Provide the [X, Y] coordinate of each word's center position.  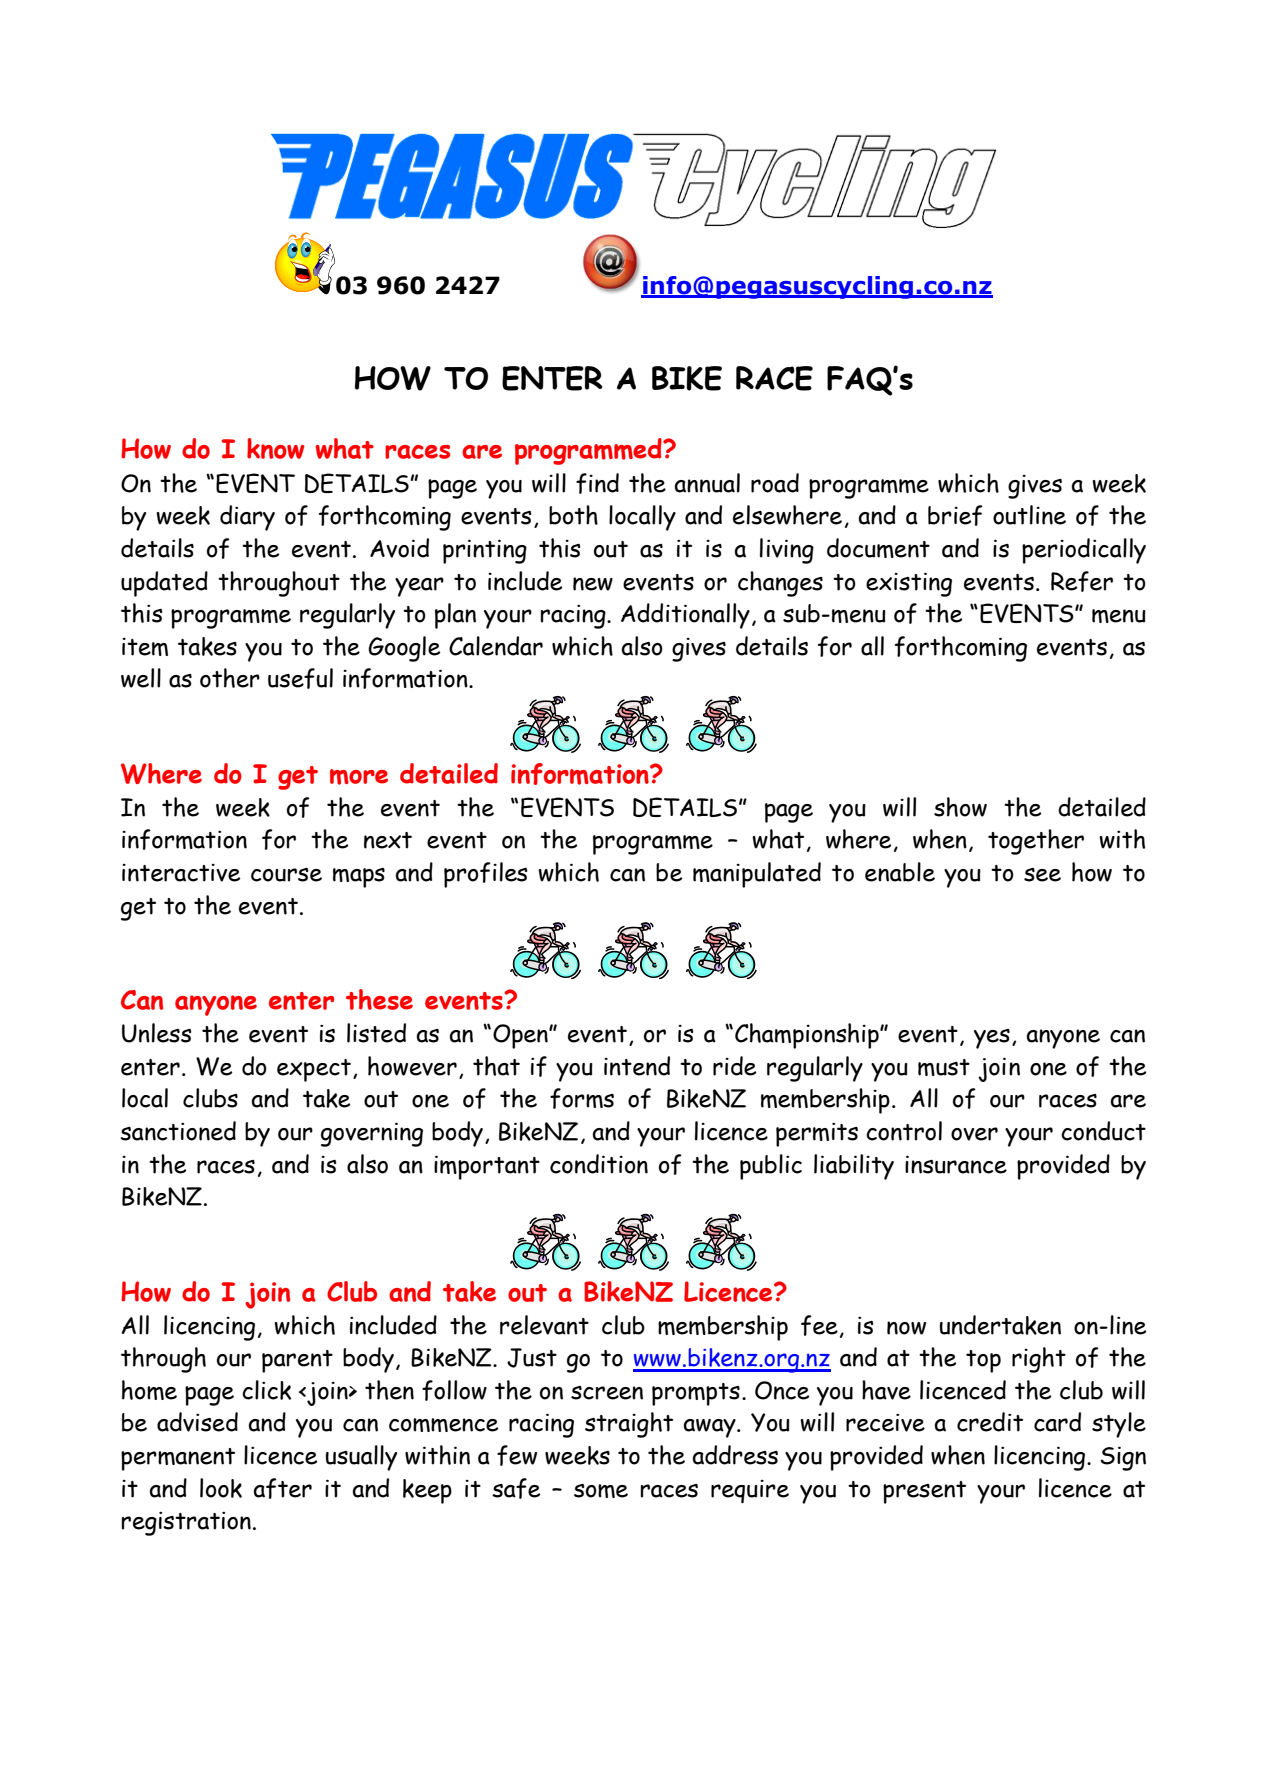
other [230, 678]
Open [521, 1036]
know [276, 448]
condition [599, 1164]
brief [955, 515]
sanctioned [178, 1131]
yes [992, 1039]
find [597, 483]
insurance [956, 1164]
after [282, 1488]
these [379, 999]
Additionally [685, 616]
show [960, 807]
